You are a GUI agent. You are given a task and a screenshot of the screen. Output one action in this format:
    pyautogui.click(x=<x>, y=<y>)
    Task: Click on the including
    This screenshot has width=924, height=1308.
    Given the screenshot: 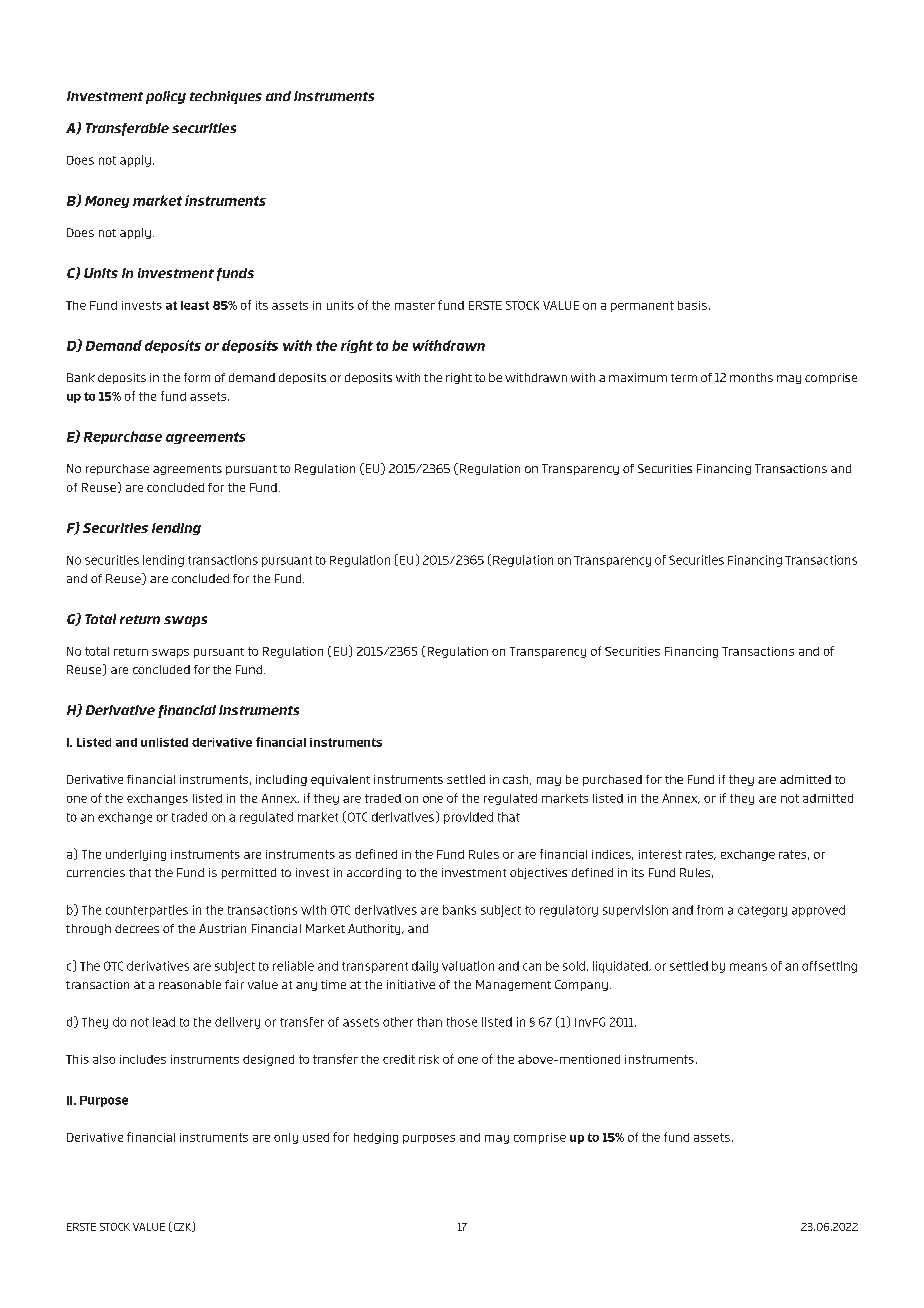 What is the action you would take?
    pyautogui.click(x=281, y=780)
